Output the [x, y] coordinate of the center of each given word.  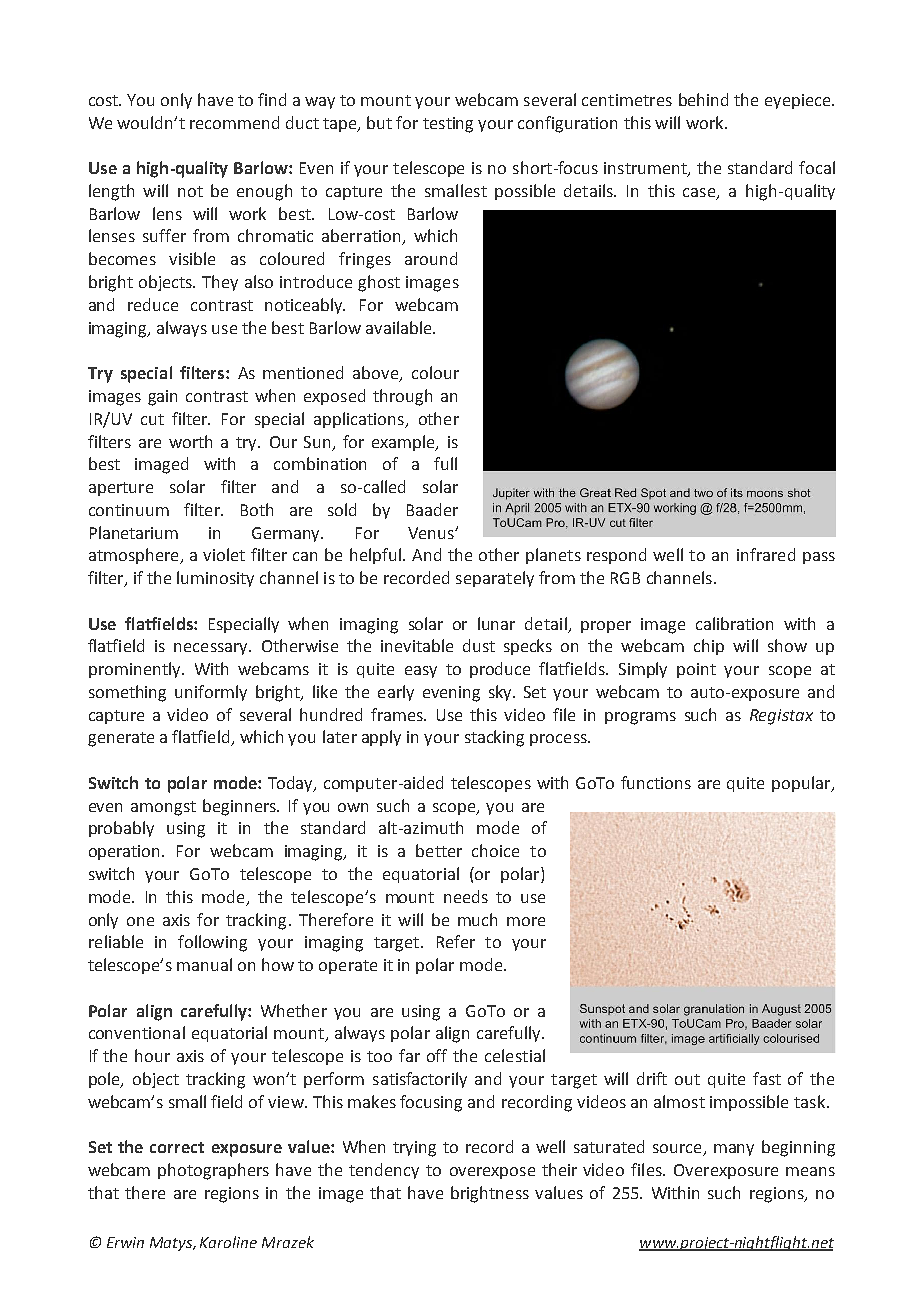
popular [802, 784]
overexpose [492, 1173]
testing [448, 125]
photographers [213, 1171]
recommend [234, 122]
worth [190, 441]
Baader [432, 509]
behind [703, 99]
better [439, 850]
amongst [163, 808]
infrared [766, 554]
